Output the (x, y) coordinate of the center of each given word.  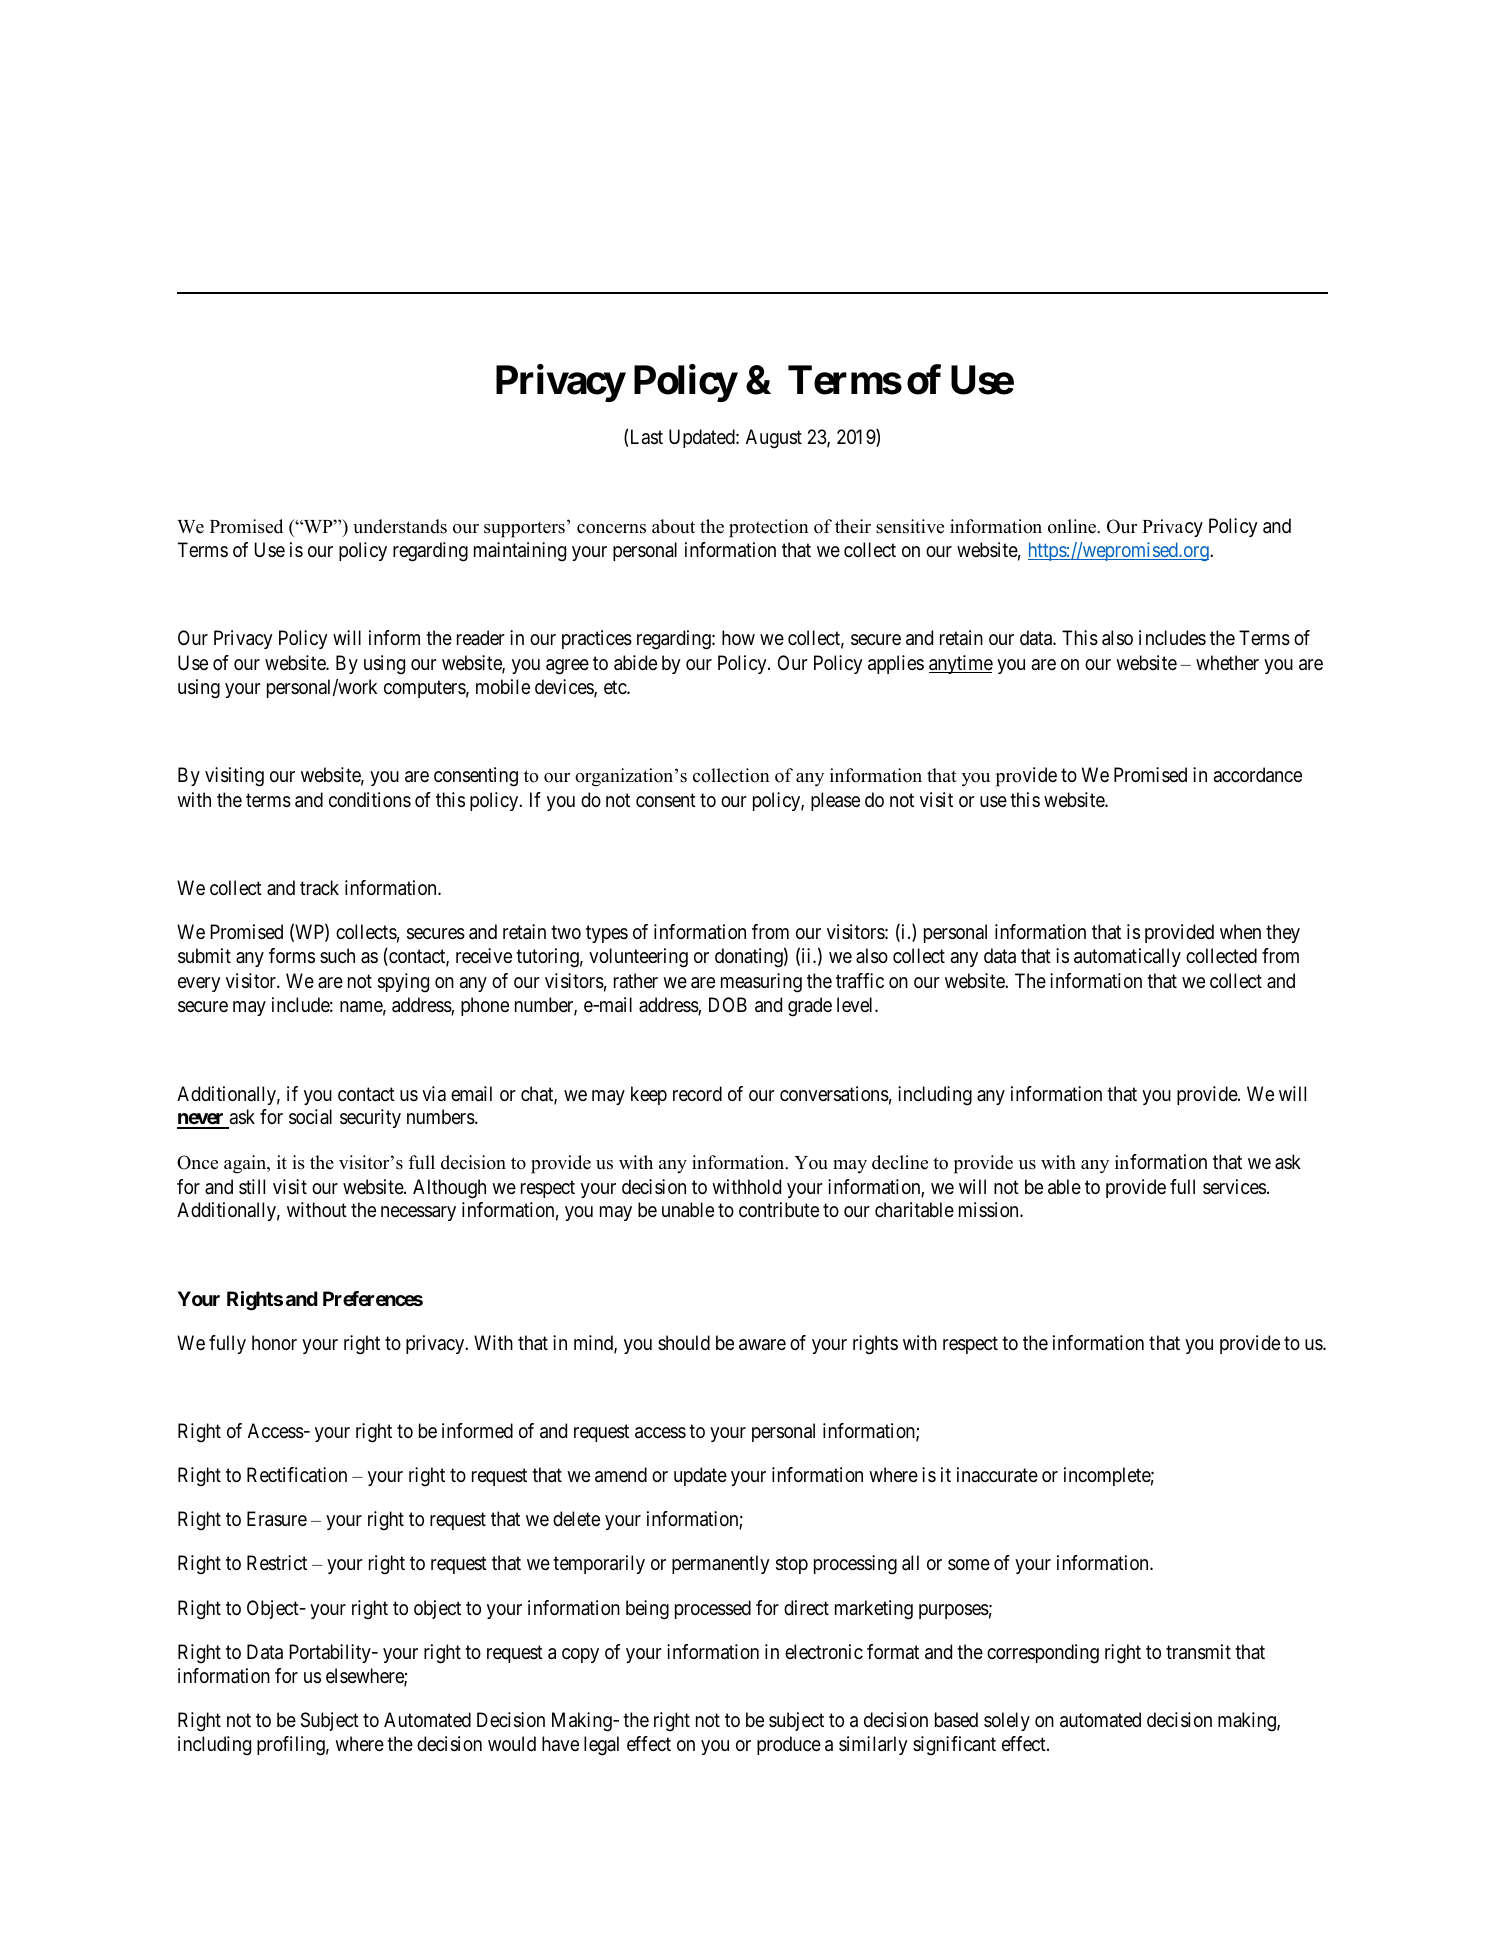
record (697, 1093)
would (512, 1743)
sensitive (910, 526)
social (310, 1117)
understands (400, 526)
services (1234, 1187)
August (774, 439)
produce (789, 1745)
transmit (1198, 1652)
